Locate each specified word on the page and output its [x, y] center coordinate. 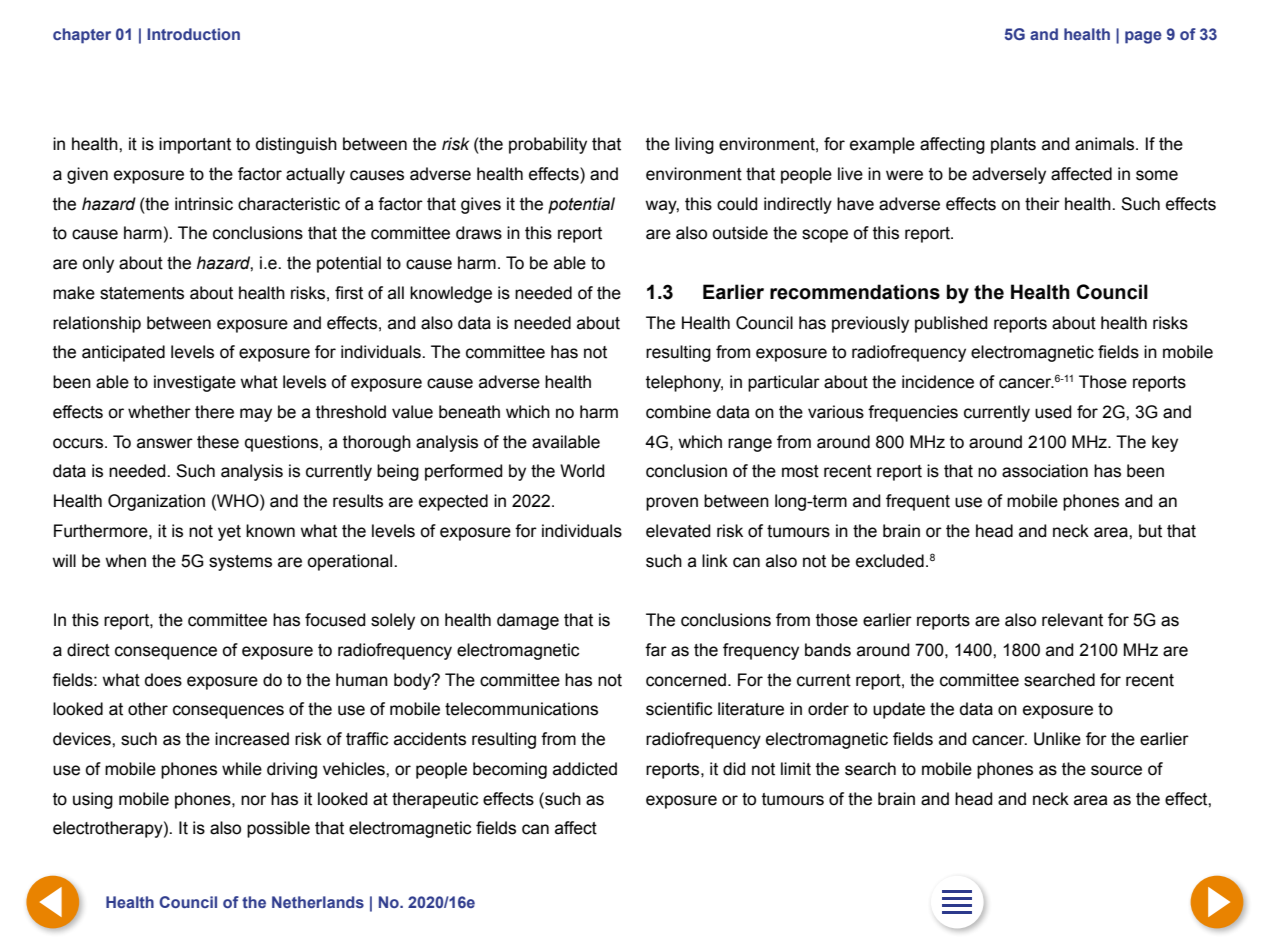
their [1042, 204]
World [582, 471]
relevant [1072, 620]
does [163, 680]
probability [548, 145]
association [1045, 471]
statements [142, 293]
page [1143, 37]
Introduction [193, 34]
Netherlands [318, 902]
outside [740, 233]
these [218, 442]
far [656, 650]
